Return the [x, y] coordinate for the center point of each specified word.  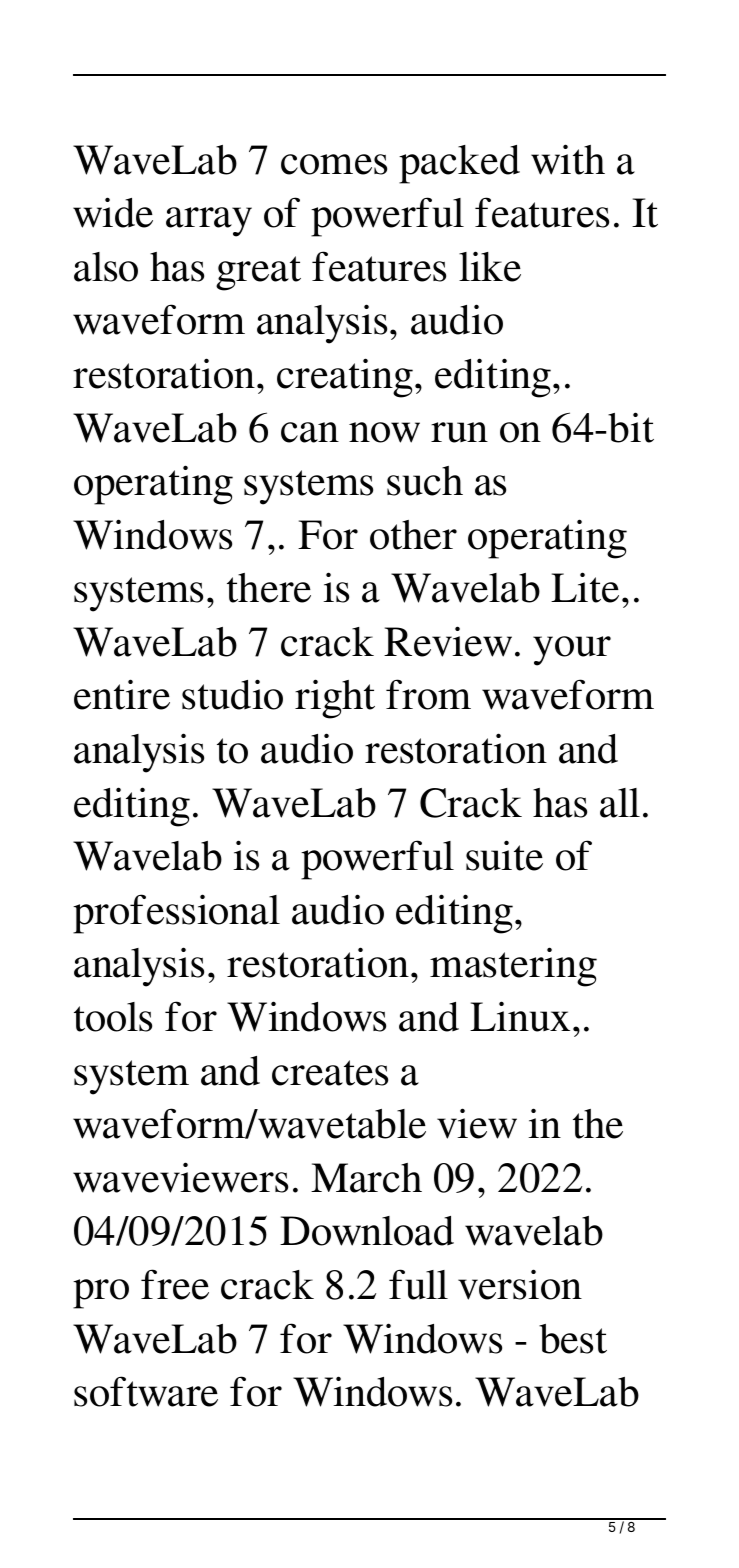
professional [176, 914]
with [568, 159]
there [269, 588]
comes [334, 164]
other [413, 535]
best [573, 1339]
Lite [585, 587]
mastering [513, 967]
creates [330, 1073]
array [209, 222]
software [146, 1391]
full [418, 1284]
